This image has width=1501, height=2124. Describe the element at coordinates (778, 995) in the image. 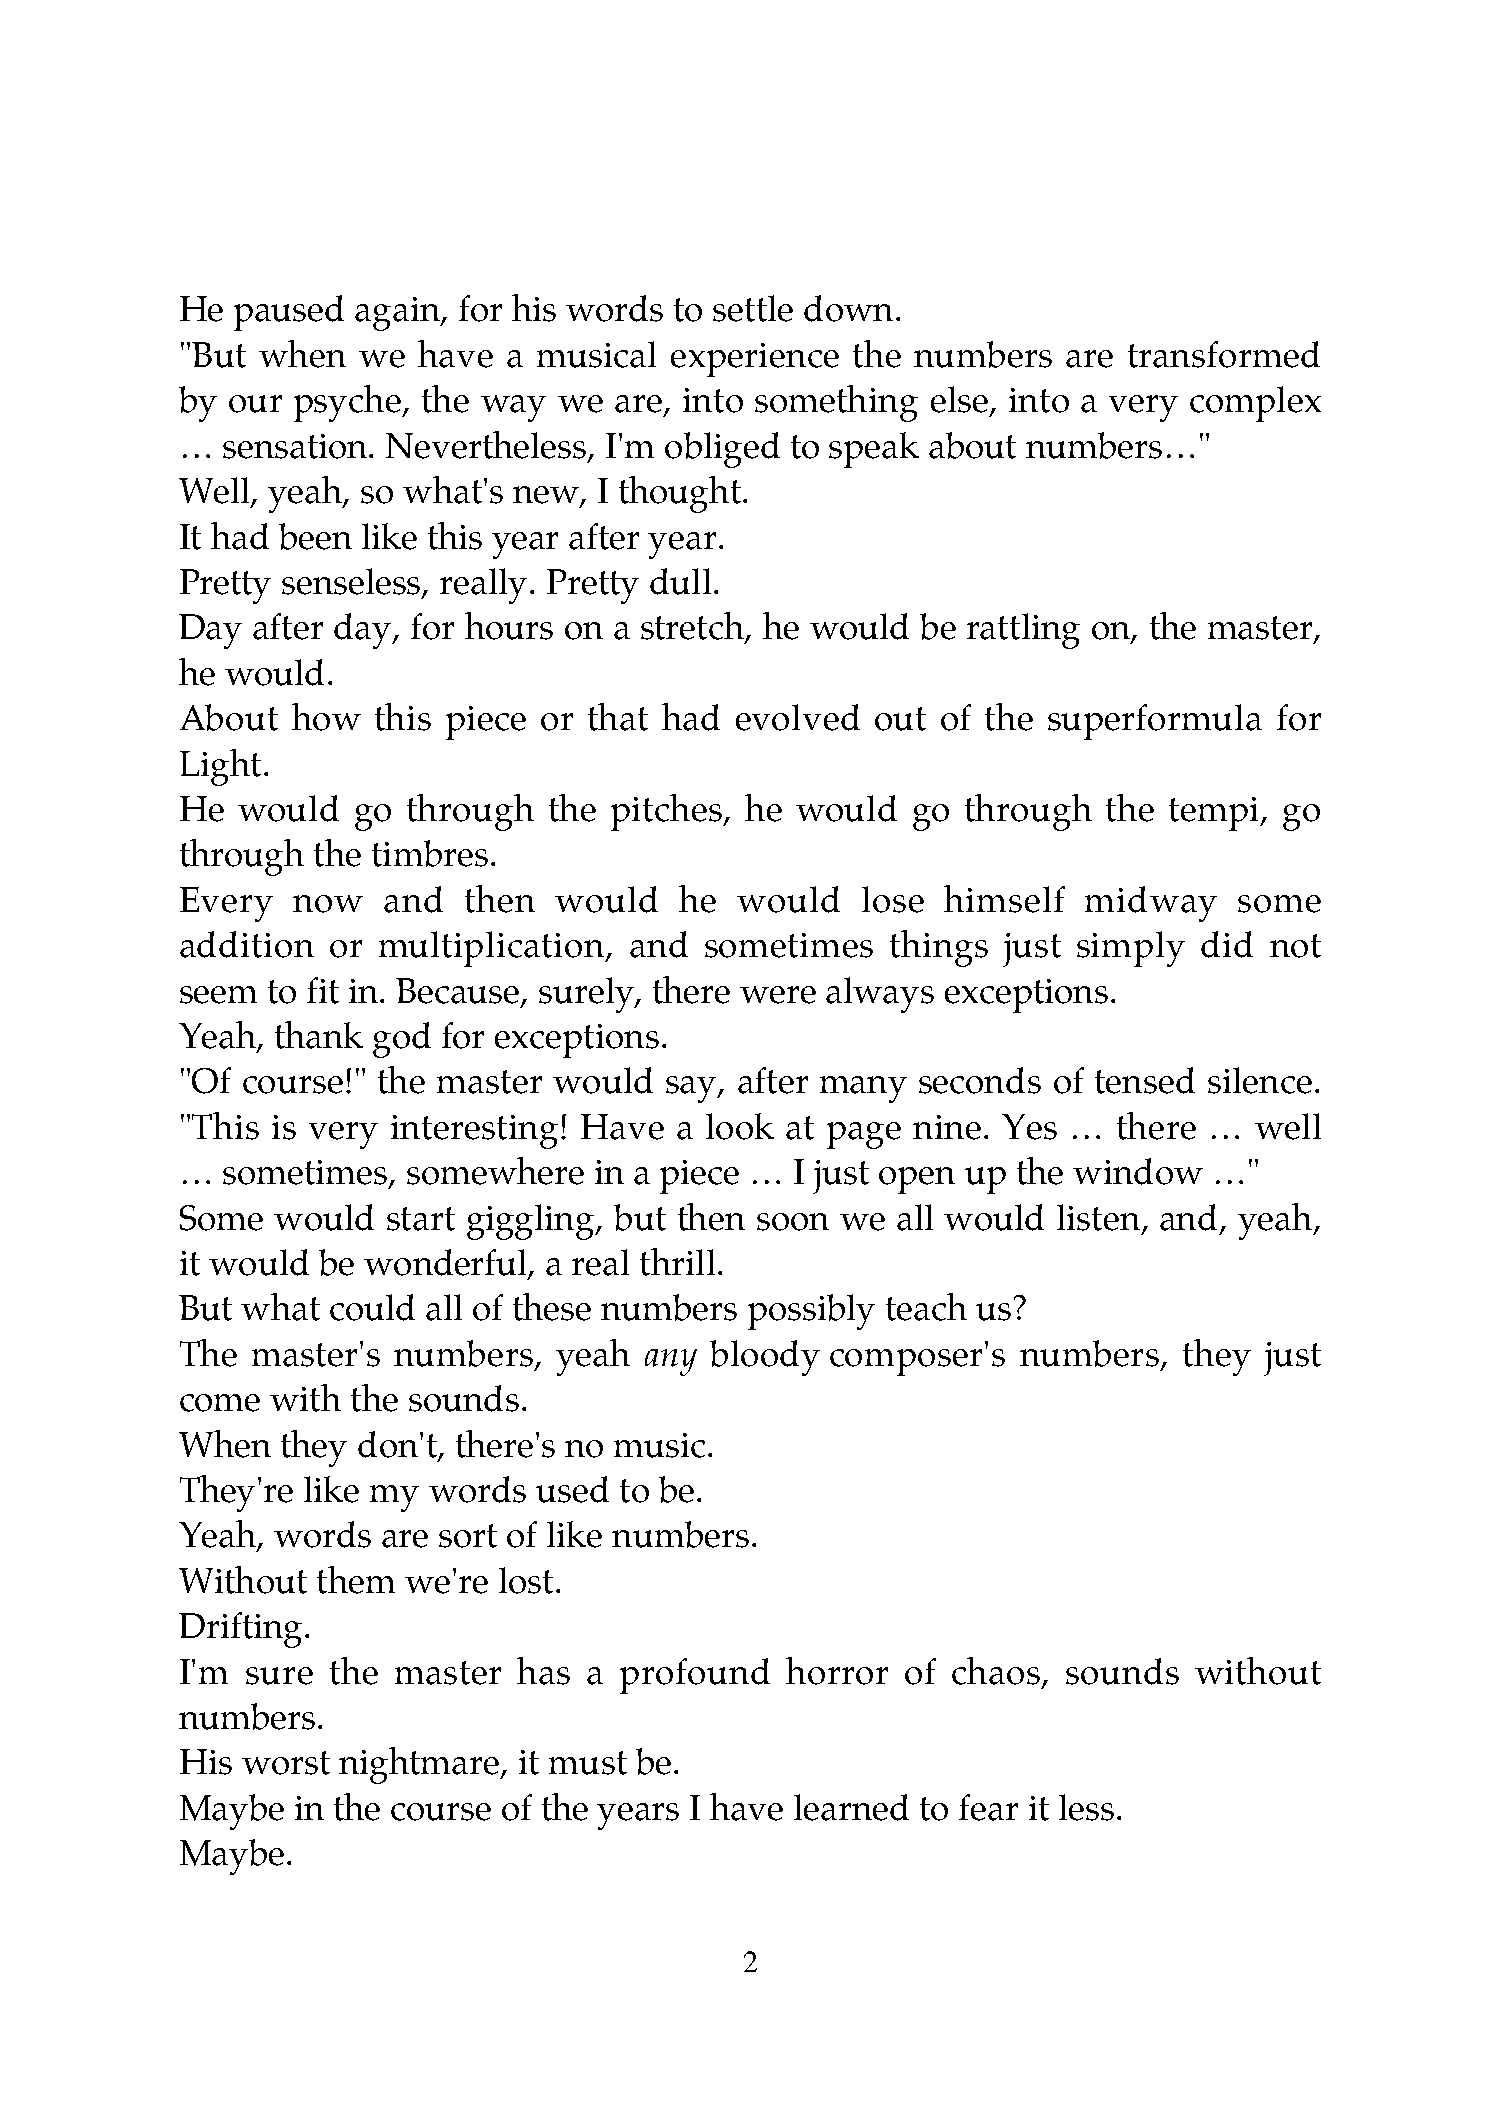

I see `were` at that location.
